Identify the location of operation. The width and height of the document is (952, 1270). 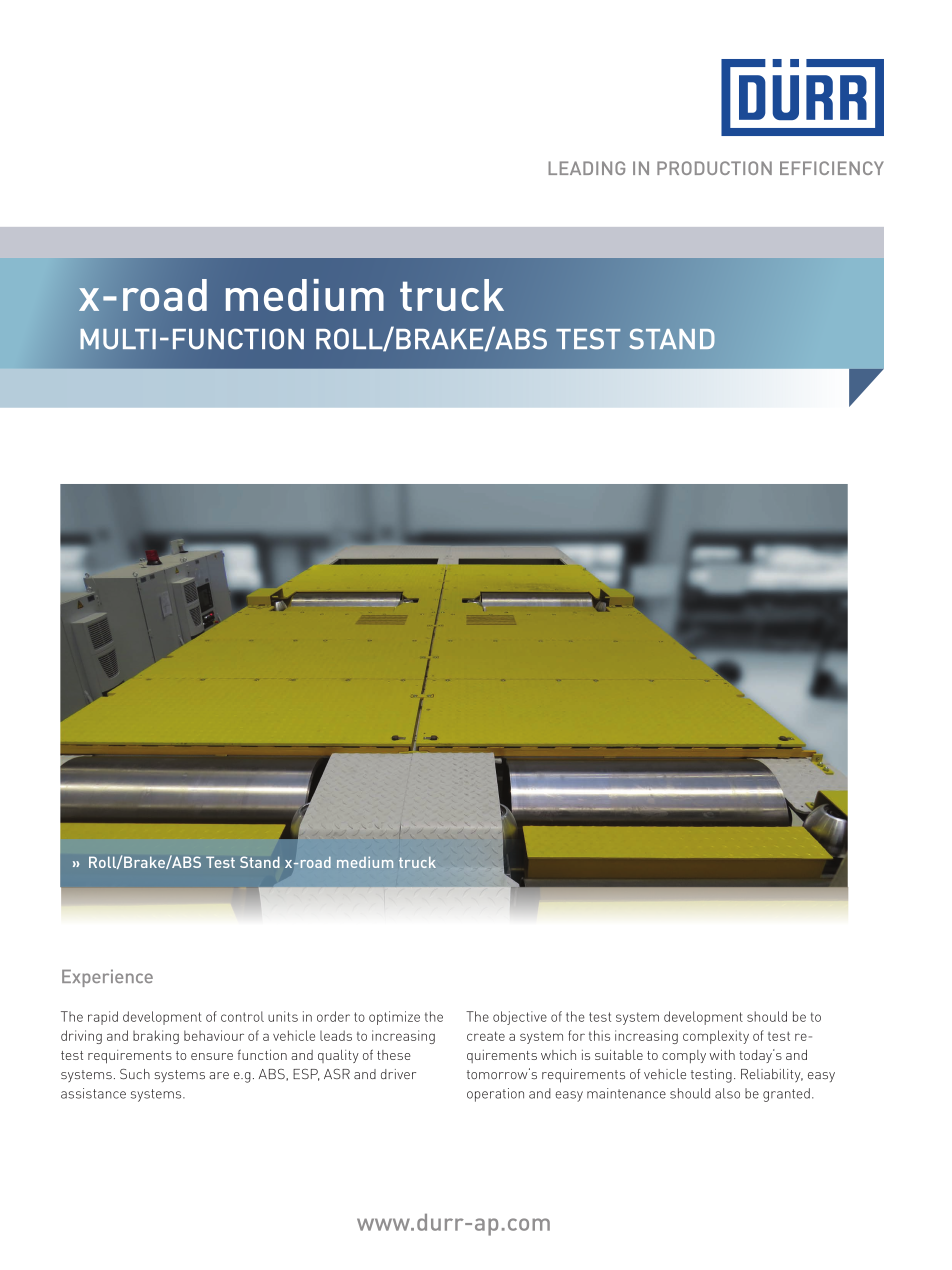
(495, 1095).
